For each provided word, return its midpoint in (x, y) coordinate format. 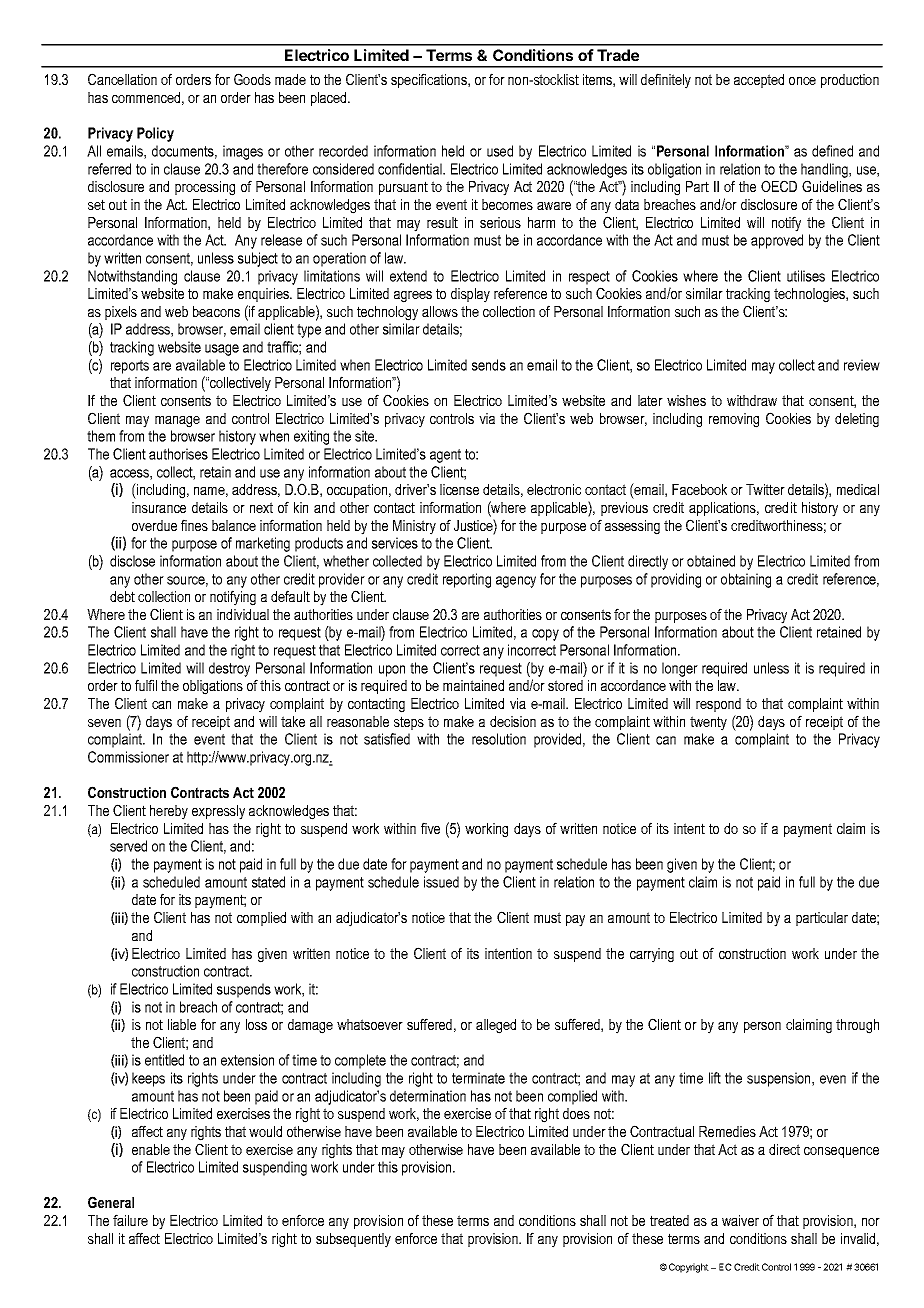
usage (222, 350)
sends (489, 365)
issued (441, 882)
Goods (252, 79)
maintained (473, 685)
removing (734, 420)
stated (268, 882)
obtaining (746, 580)
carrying (652, 955)
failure (130, 1220)
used (500, 151)
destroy (229, 669)
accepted (759, 81)
